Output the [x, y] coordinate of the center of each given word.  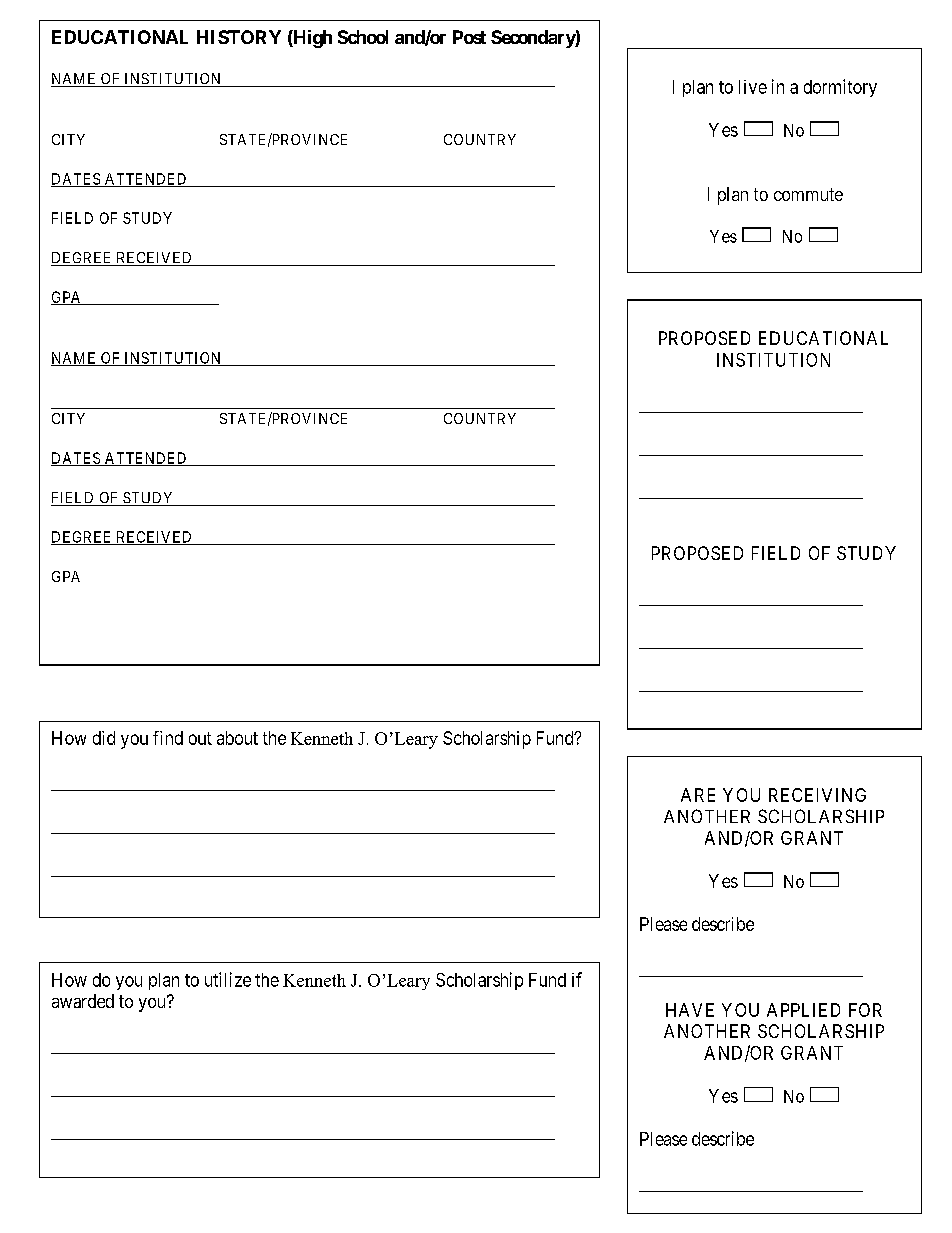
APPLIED [803, 1010]
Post [469, 37]
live [753, 87]
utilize [228, 979]
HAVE [690, 1010]
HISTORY [239, 37]
